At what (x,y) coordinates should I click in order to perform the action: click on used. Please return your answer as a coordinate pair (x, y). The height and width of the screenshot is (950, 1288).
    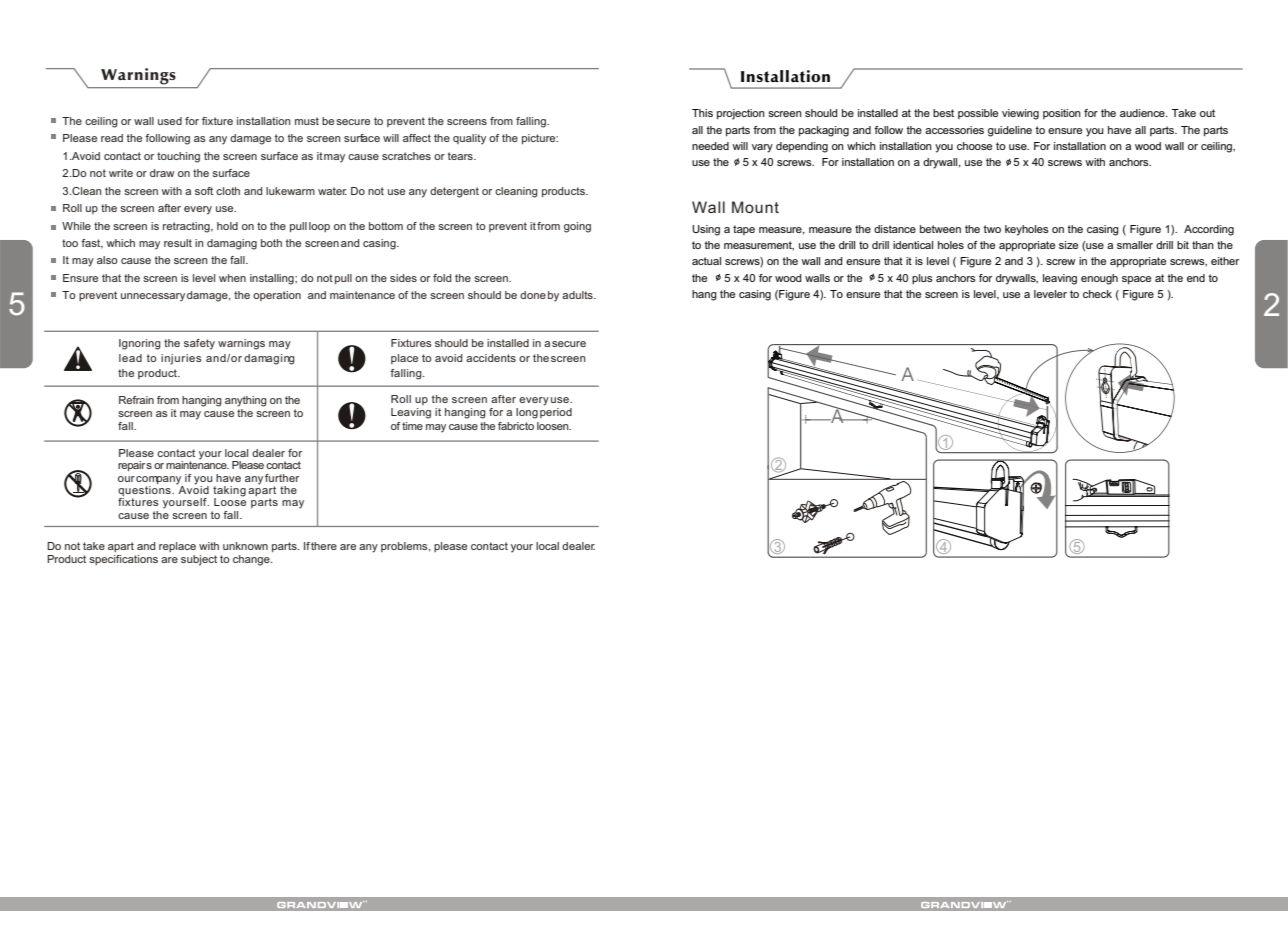
    Looking at the image, I should click on (170, 121).
